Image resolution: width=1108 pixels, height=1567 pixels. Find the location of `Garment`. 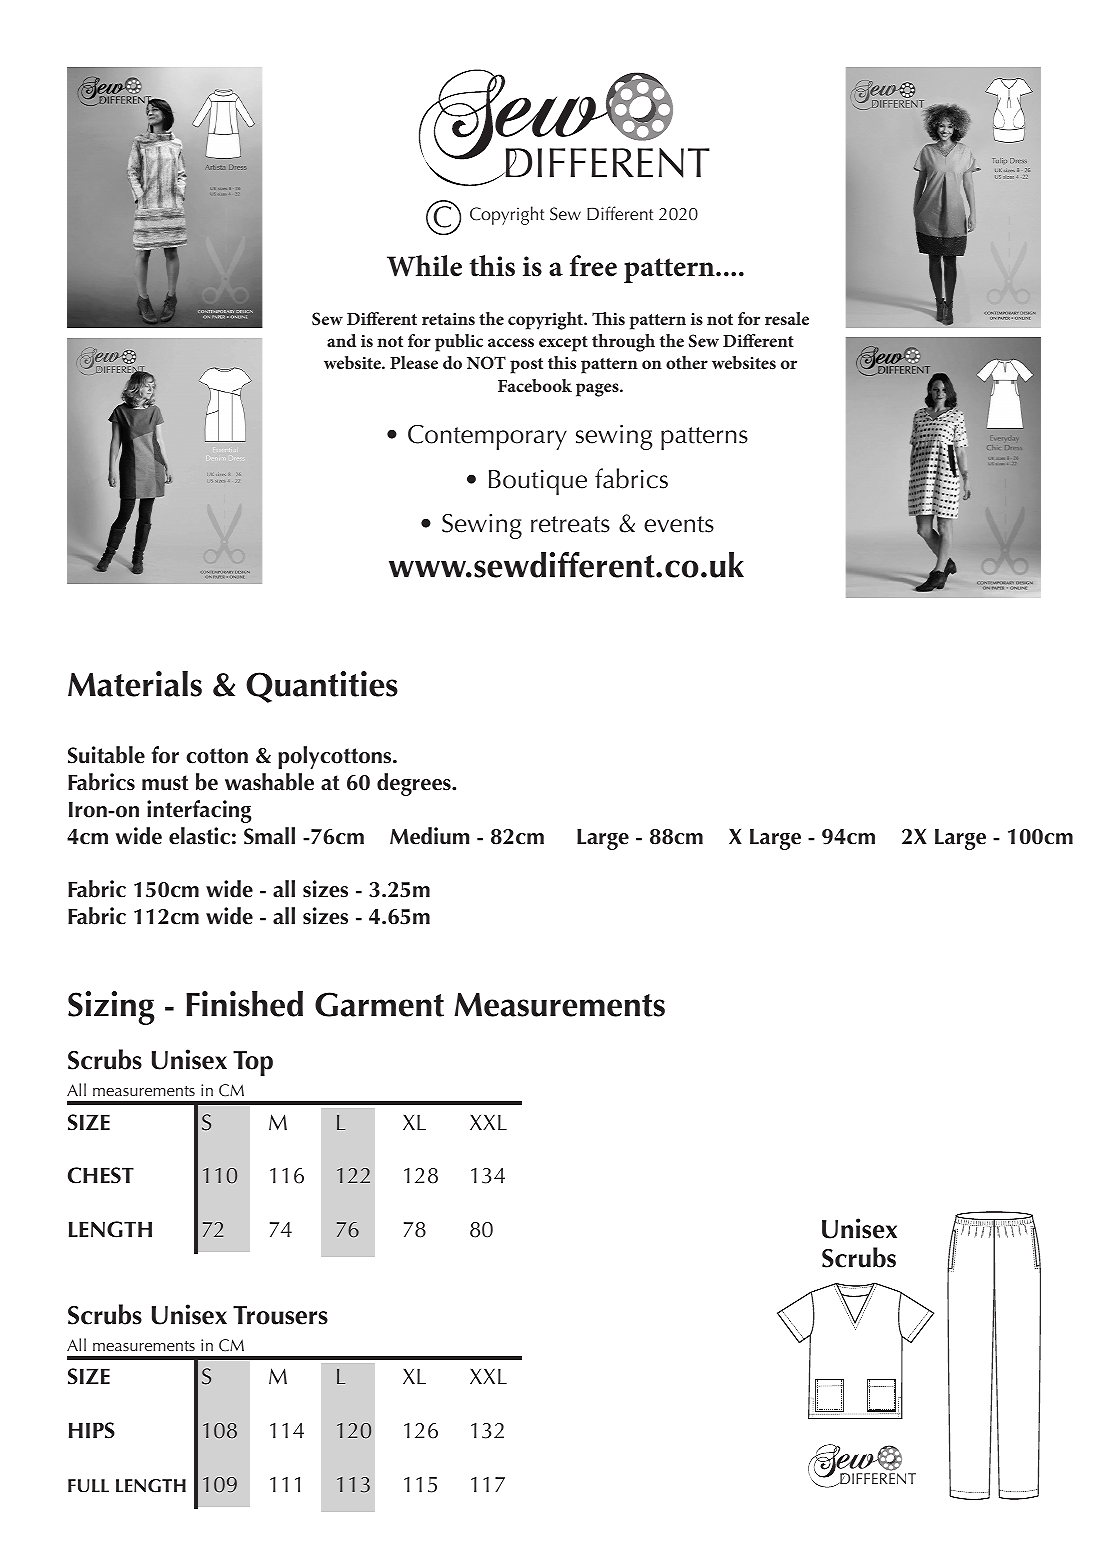

Garment is located at coordinates (379, 1004).
